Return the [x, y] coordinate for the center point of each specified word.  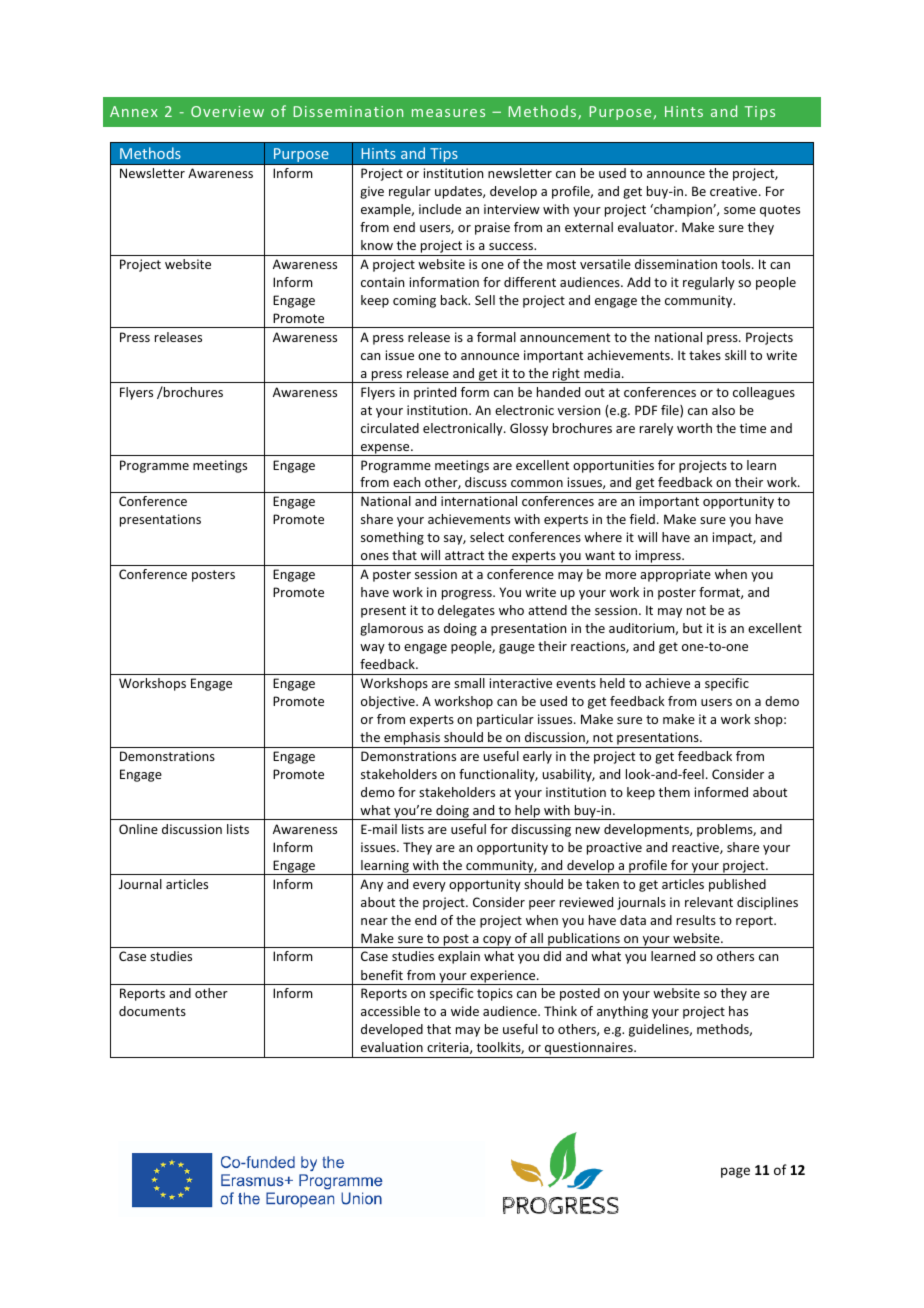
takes [705, 355]
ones [375, 556]
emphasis [412, 740]
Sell [485, 300]
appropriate [675, 575]
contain [382, 282]
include [440, 209]
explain [459, 957]
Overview [227, 111]
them [674, 792]
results [696, 920]
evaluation [392, 1047]
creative [735, 191]
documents [152, 1011]
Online [138, 829]
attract [464, 555]
